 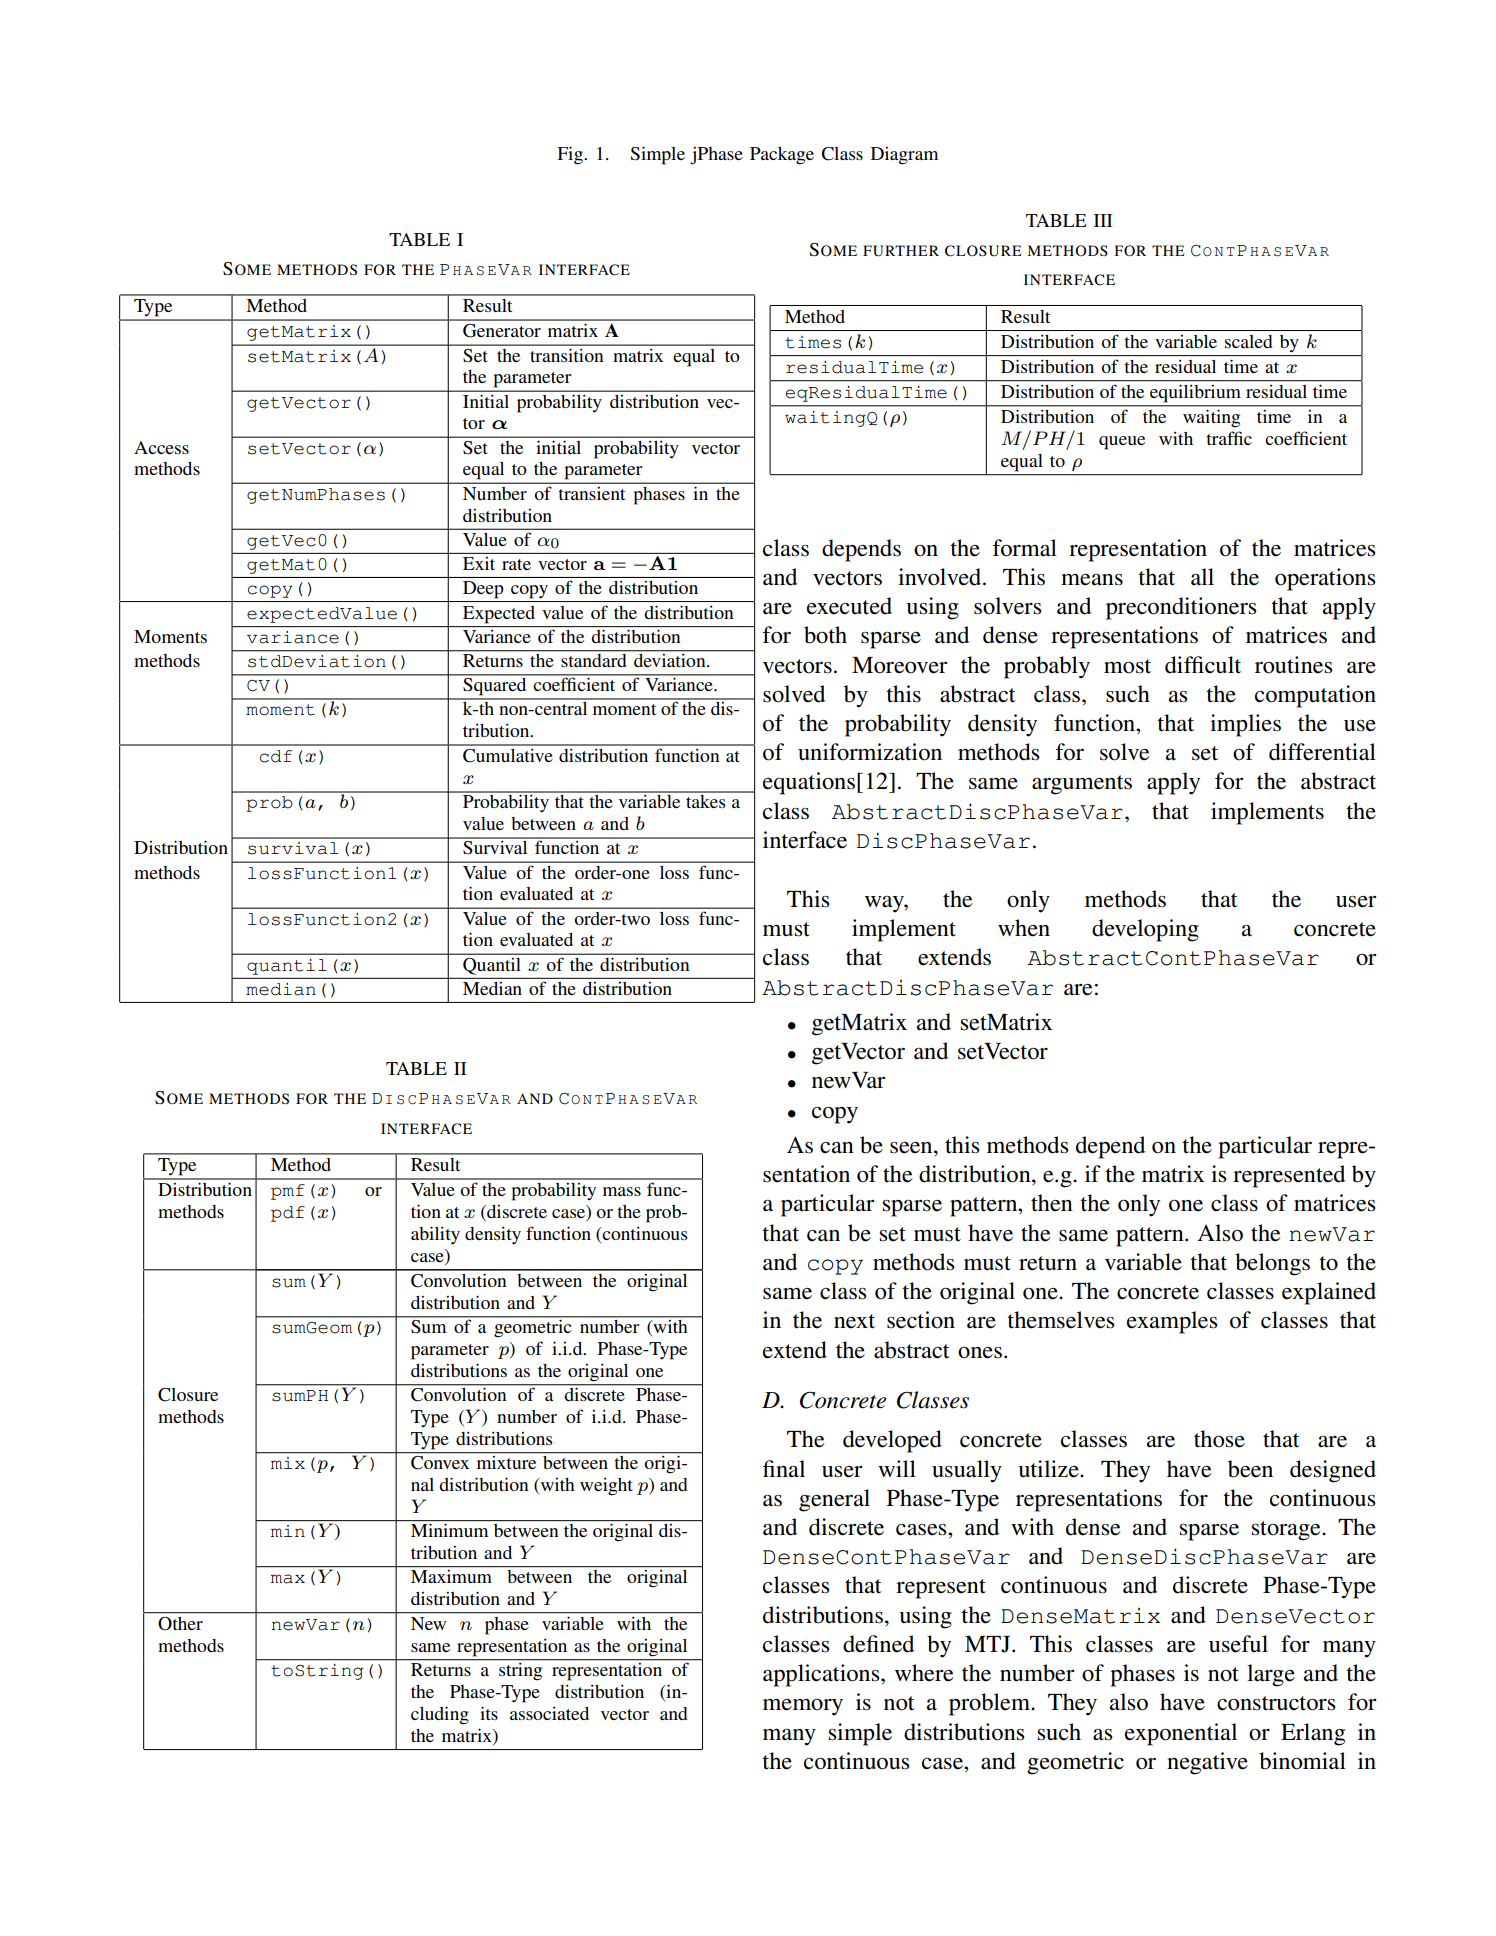 What do you see at coordinates (854, 1321) in the image?
I see `next` at bounding box center [854, 1321].
